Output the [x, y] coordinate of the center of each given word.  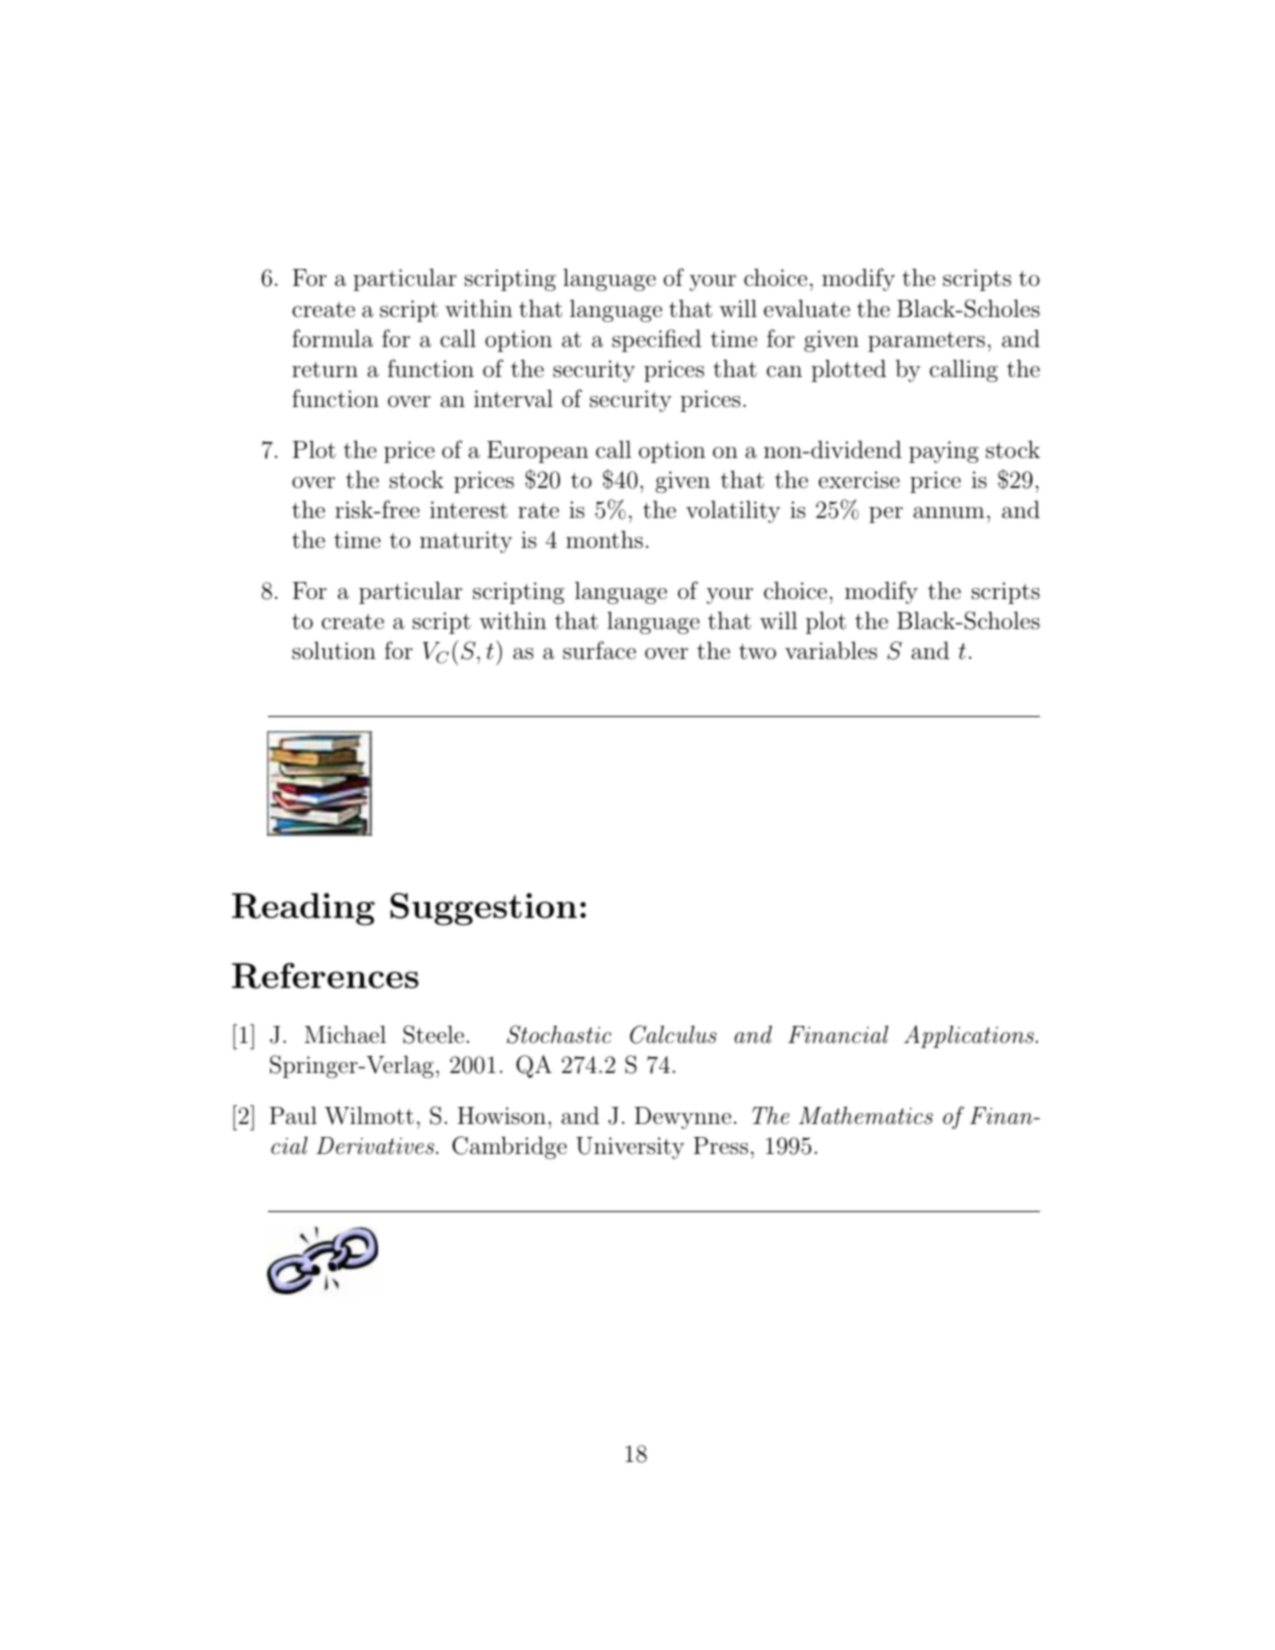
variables [831, 650]
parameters [926, 342]
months [604, 540]
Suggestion [483, 909]
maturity [466, 542]
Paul [293, 1115]
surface [599, 650]
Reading [303, 909]
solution [334, 650]
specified [656, 340]
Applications [970, 1036]
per [886, 515]
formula [332, 338]
